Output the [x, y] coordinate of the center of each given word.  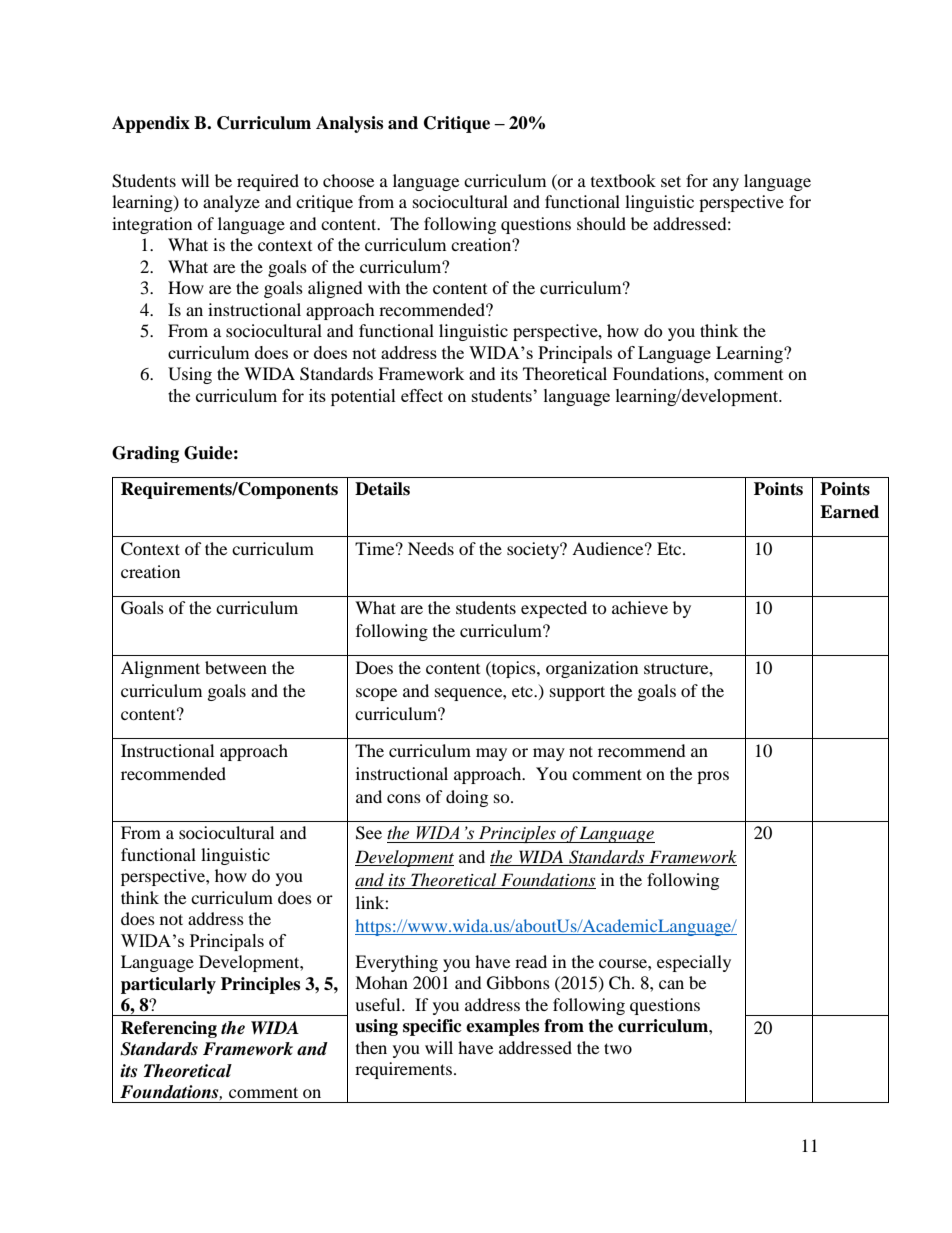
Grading [145, 454]
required [268, 182]
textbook [623, 180]
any [726, 184]
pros [713, 777]
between [236, 667]
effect [422, 395]
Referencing [169, 1029]
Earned [849, 512]
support [577, 693]
